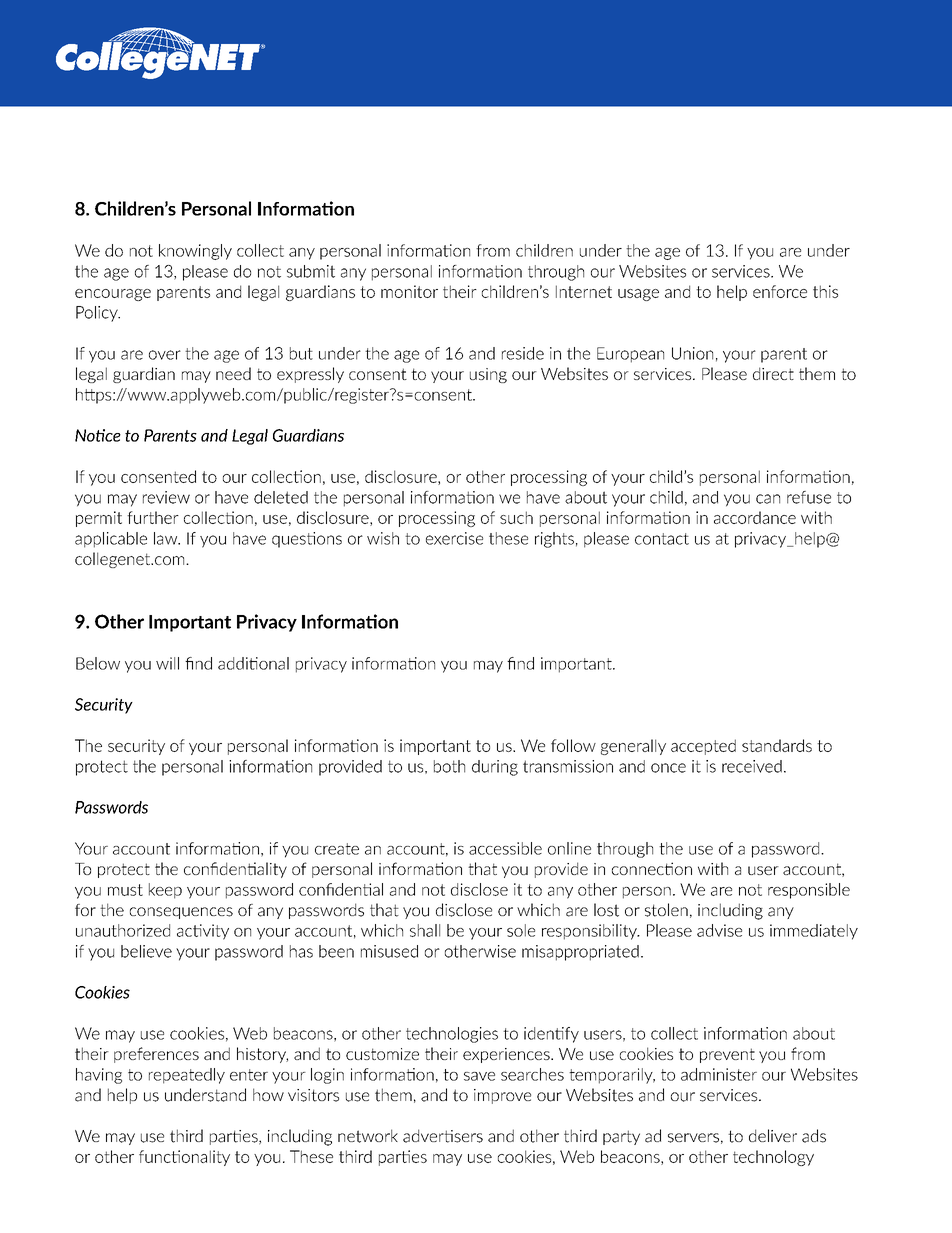 This document has width=952, height=1233. What do you see at coordinates (195, 252) in the document?
I see `knowingly` at bounding box center [195, 252].
